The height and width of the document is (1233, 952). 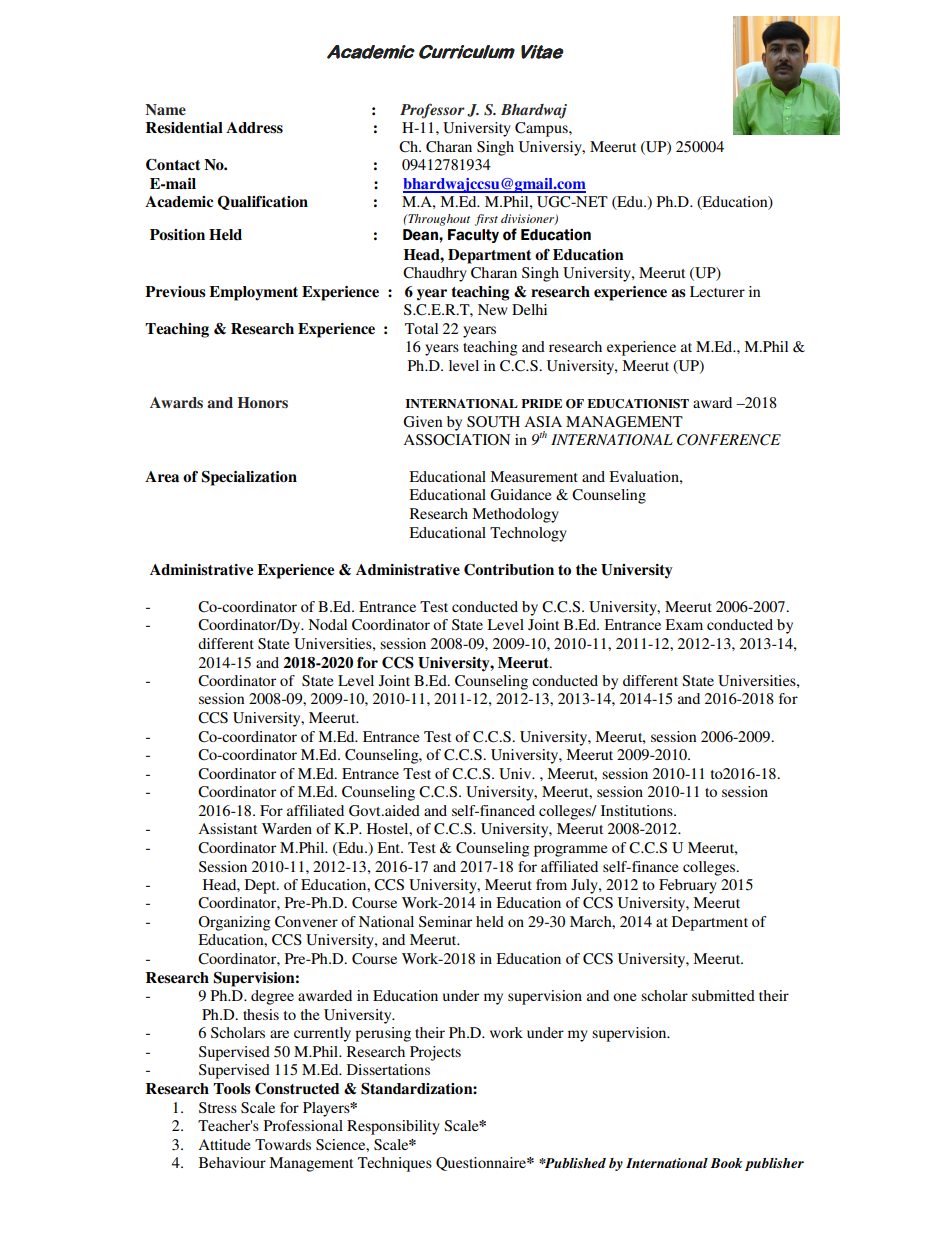 What do you see at coordinates (729, 440) in the document?
I see `CONFERENCE` at bounding box center [729, 440].
